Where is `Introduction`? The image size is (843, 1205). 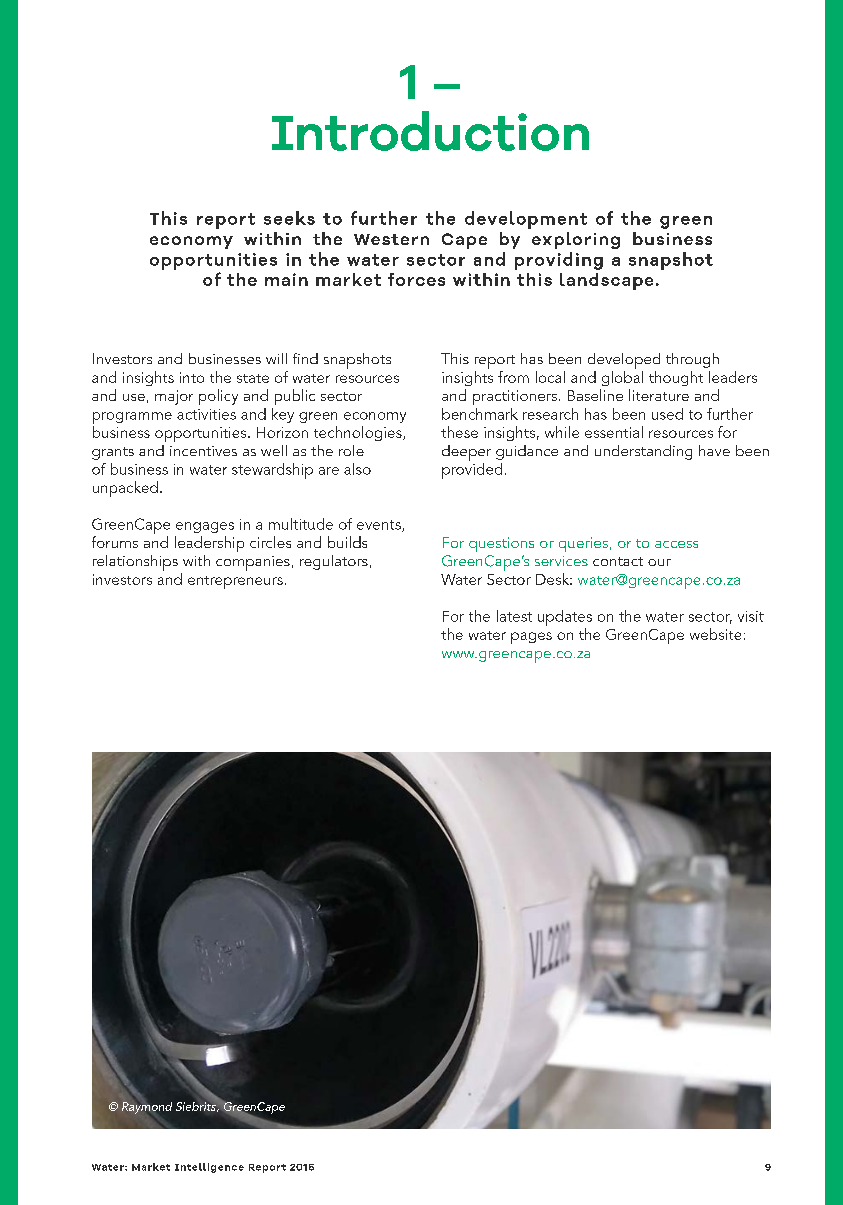 Introduction is located at coordinates (430, 131).
